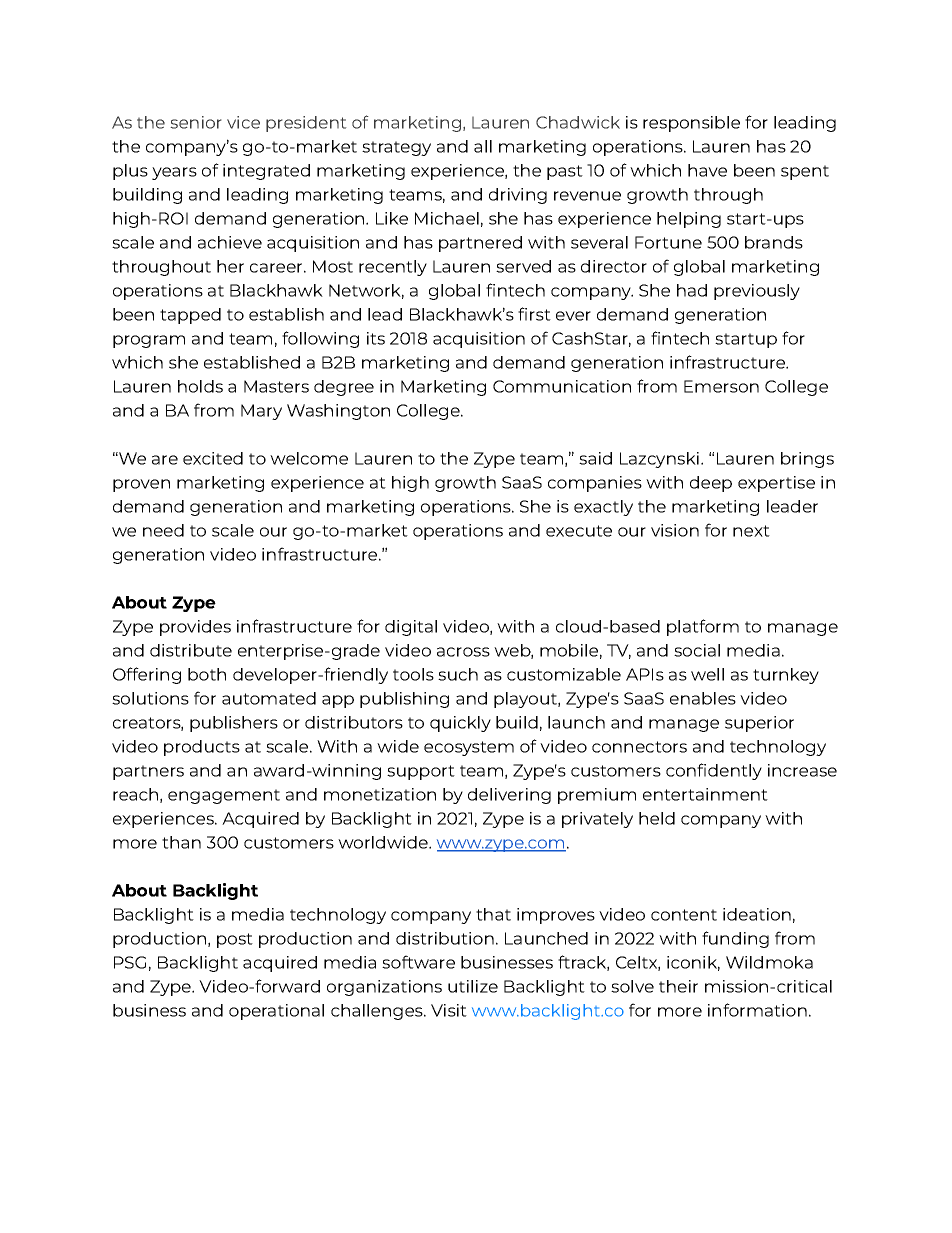 This screenshot has height=1233, width=952. I want to click on Communication, so click(562, 386).
